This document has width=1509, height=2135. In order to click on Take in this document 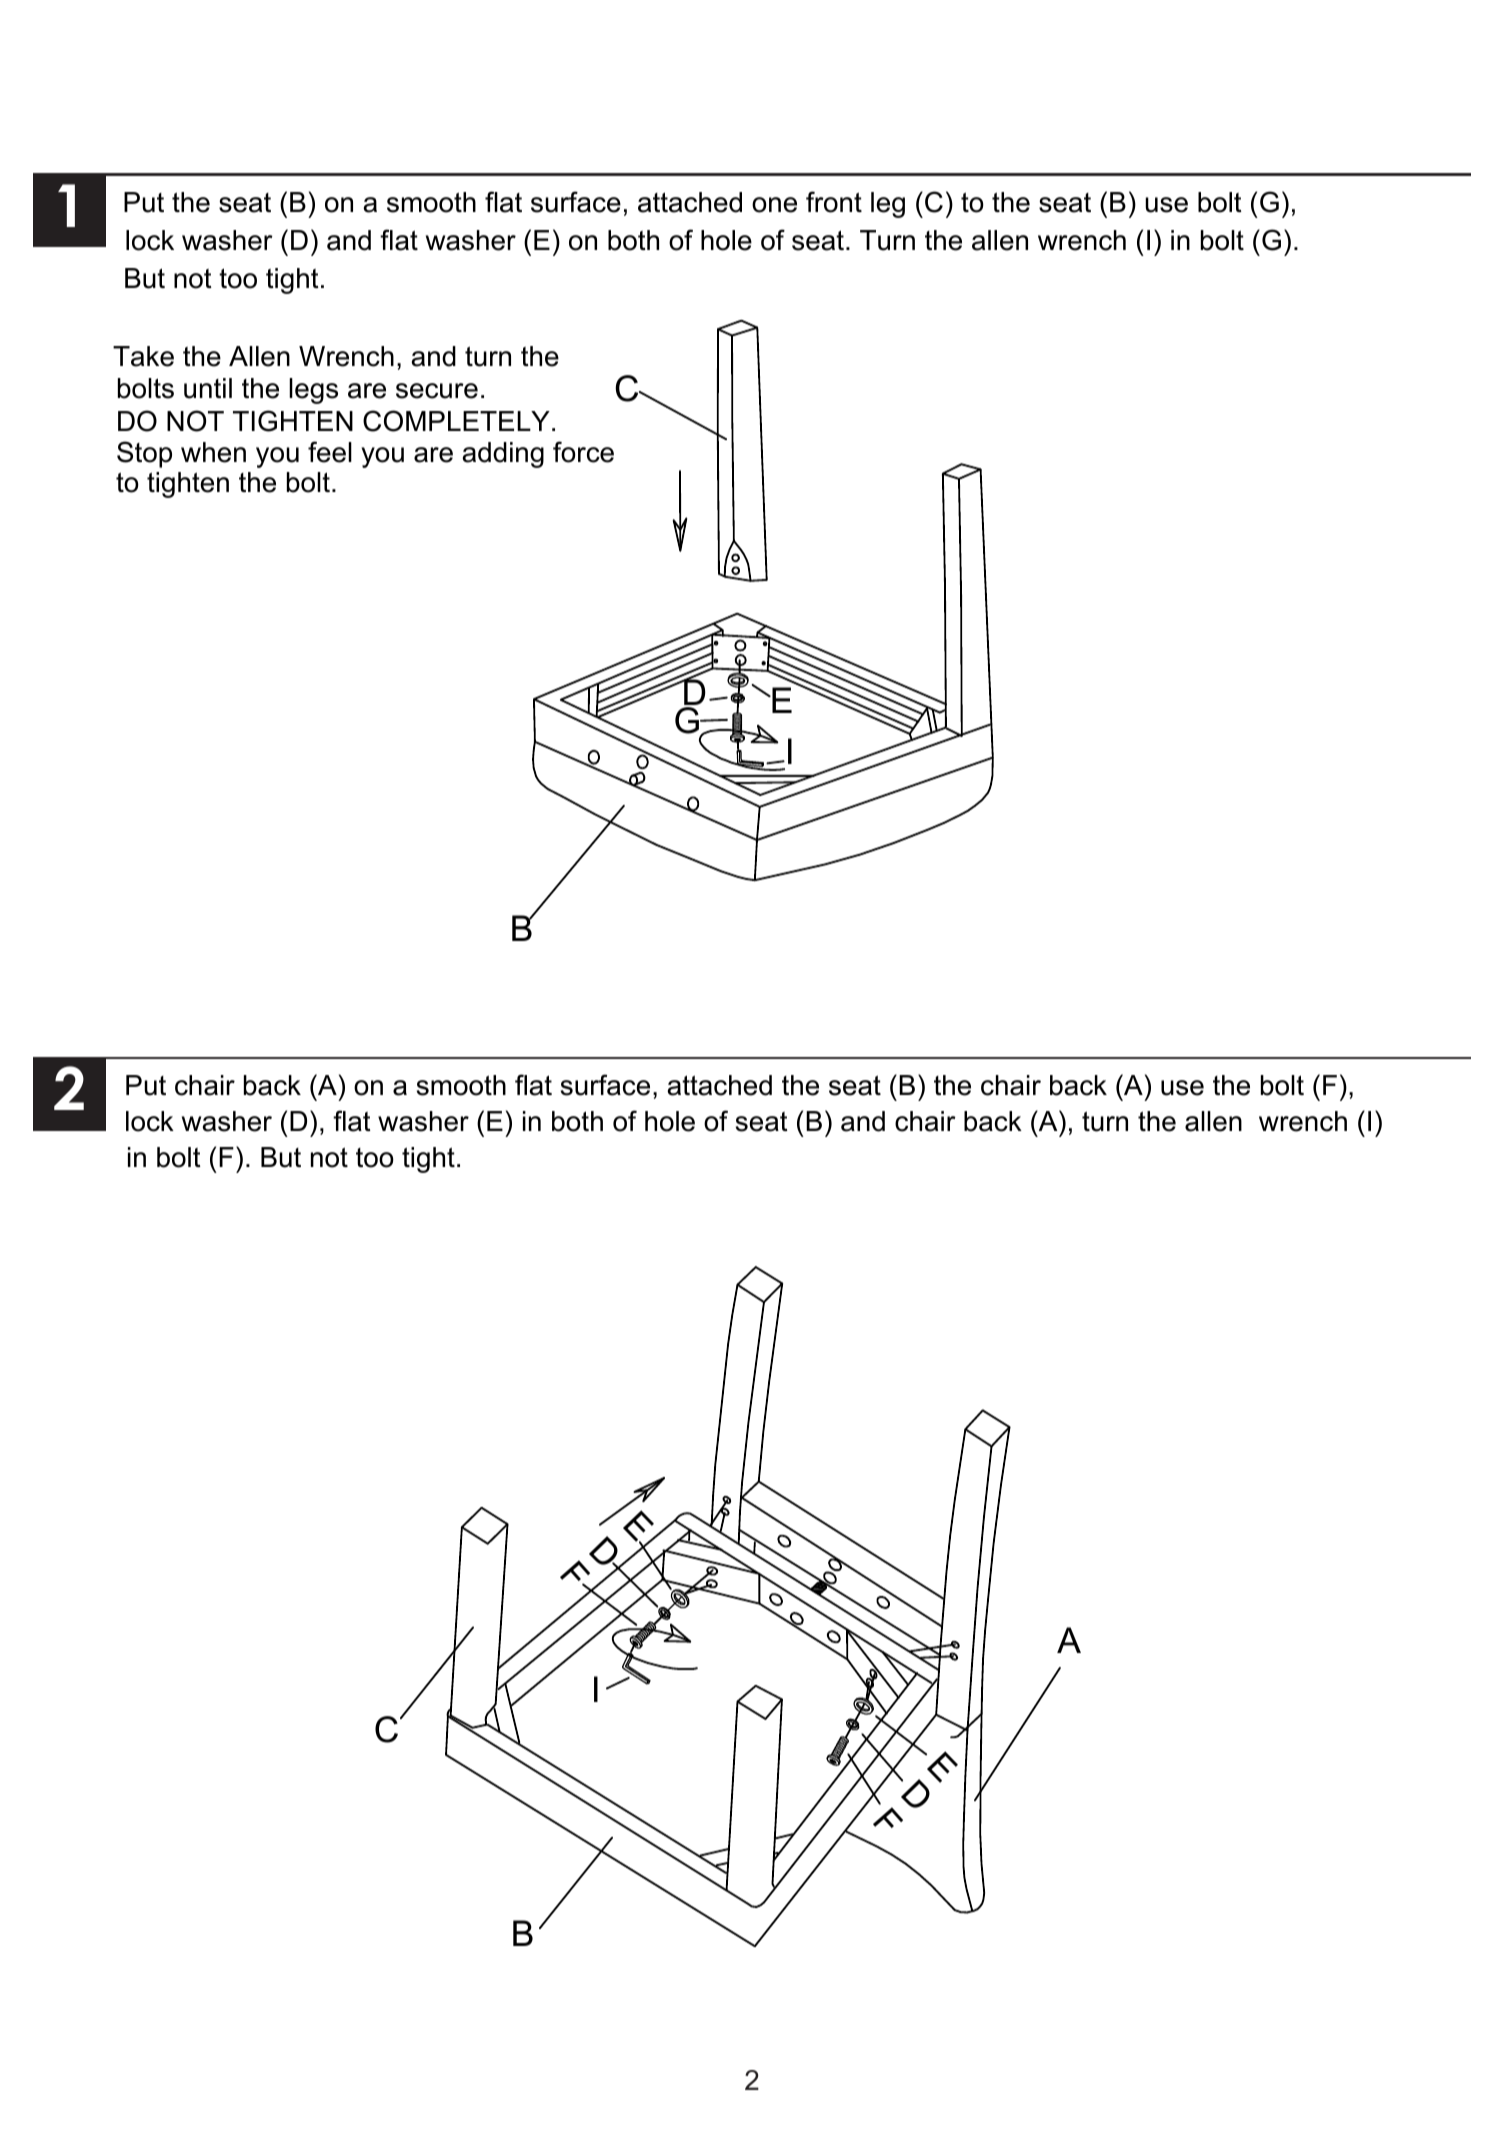, I will do `click(143, 356)`.
